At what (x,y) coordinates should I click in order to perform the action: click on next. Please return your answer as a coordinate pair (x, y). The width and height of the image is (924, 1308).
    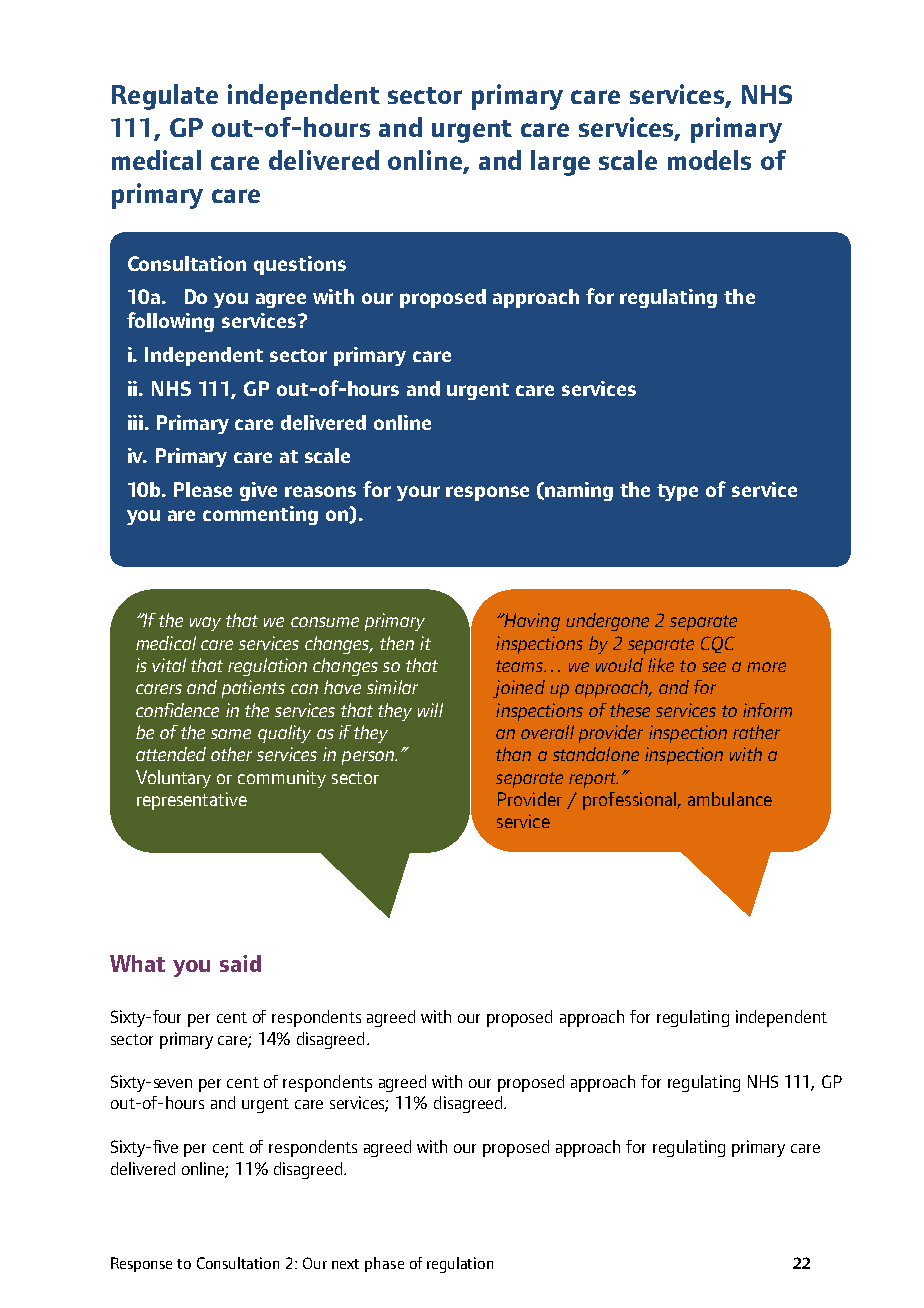
    Looking at the image, I should click on (345, 1264).
